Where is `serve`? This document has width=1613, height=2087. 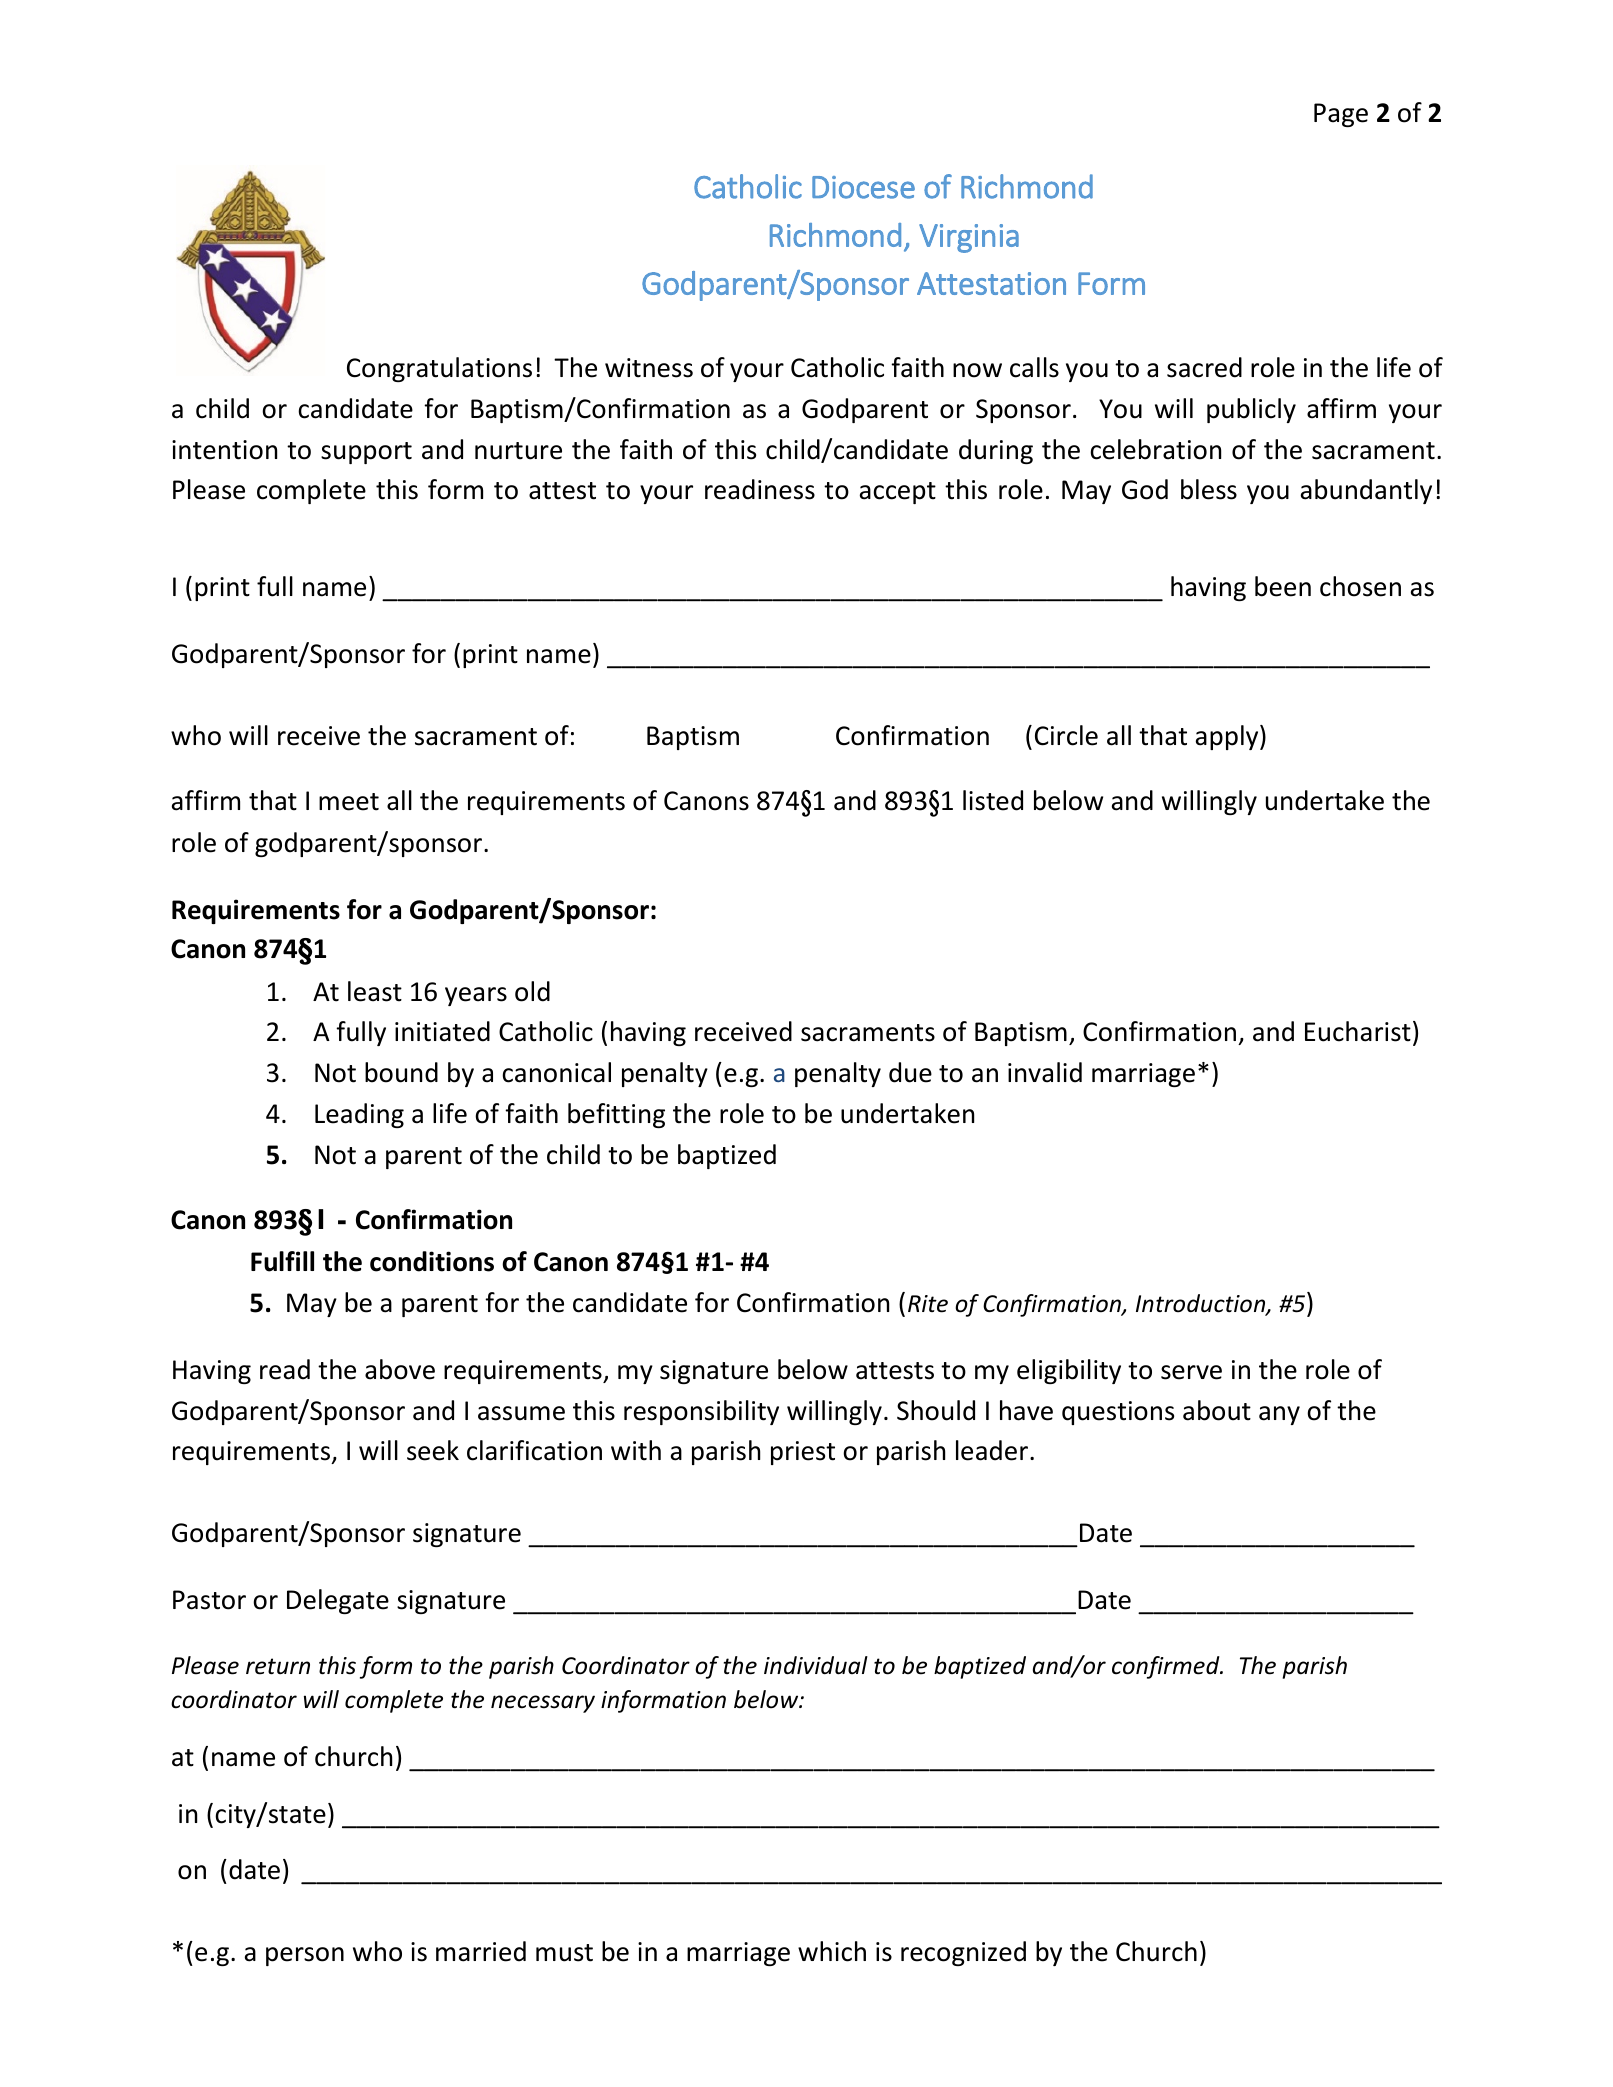 serve is located at coordinates (1191, 1372).
